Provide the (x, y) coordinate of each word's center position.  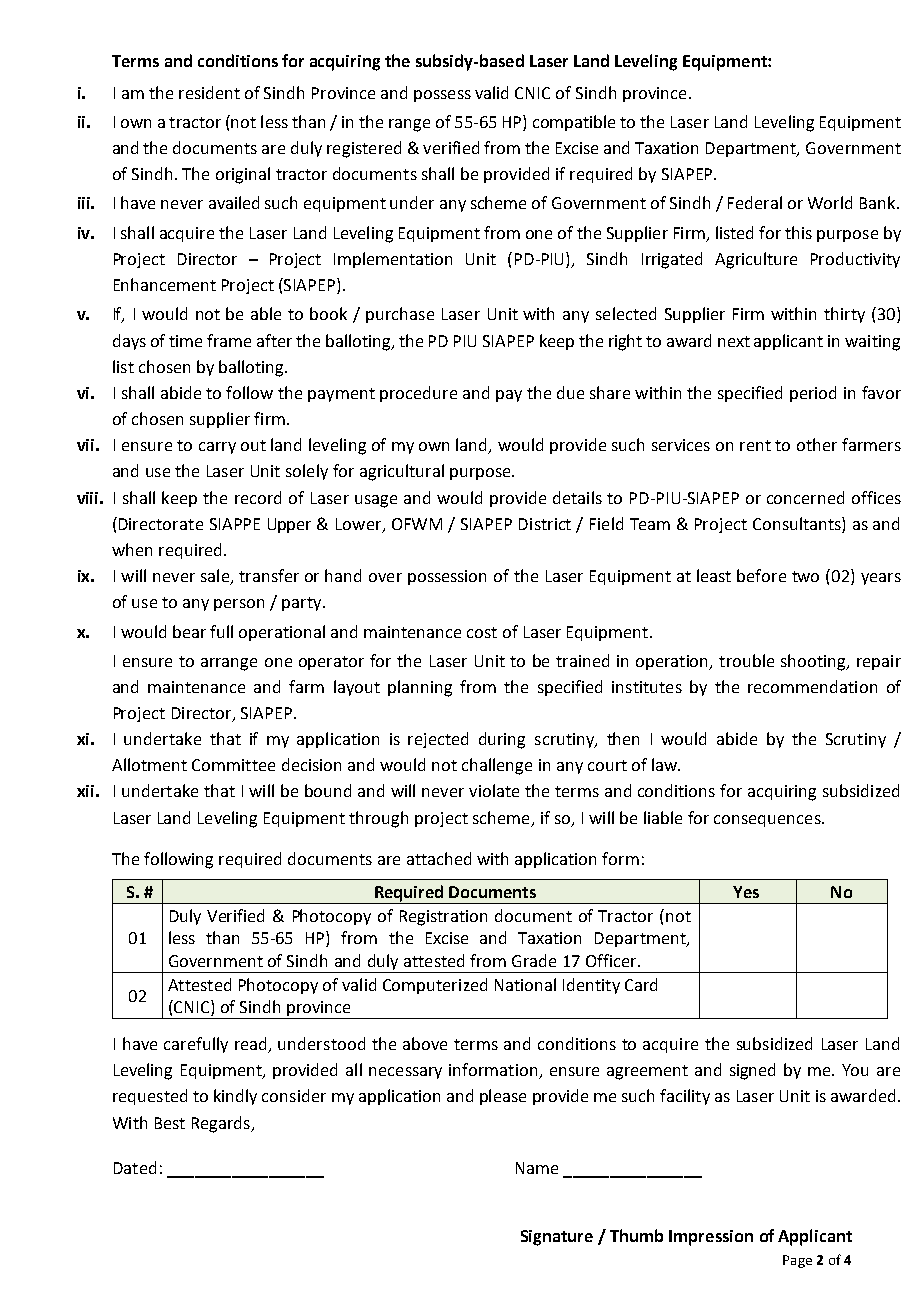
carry (217, 448)
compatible (574, 123)
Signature (557, 1238)
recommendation (812, 686)
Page (797, 1261)
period (813, 394)
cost (482, 632)
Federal (755, 202)
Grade (534, 960)
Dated (135, 1167)
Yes (746, 892)
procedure (418, 394)
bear (189, 631)
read (252, 1045)
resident (209, 92)
